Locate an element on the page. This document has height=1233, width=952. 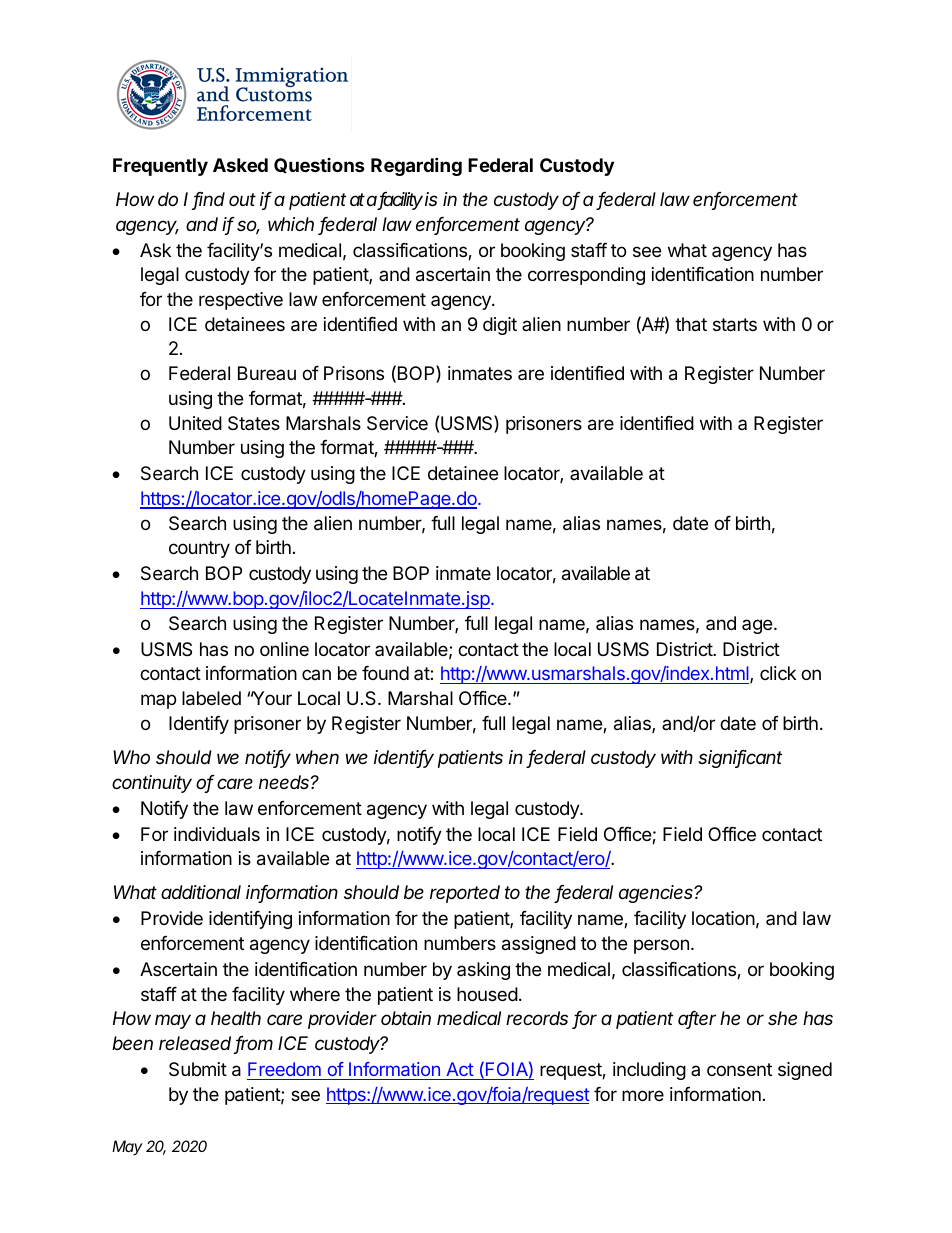
continuity is located at coordinates (152, 784).
